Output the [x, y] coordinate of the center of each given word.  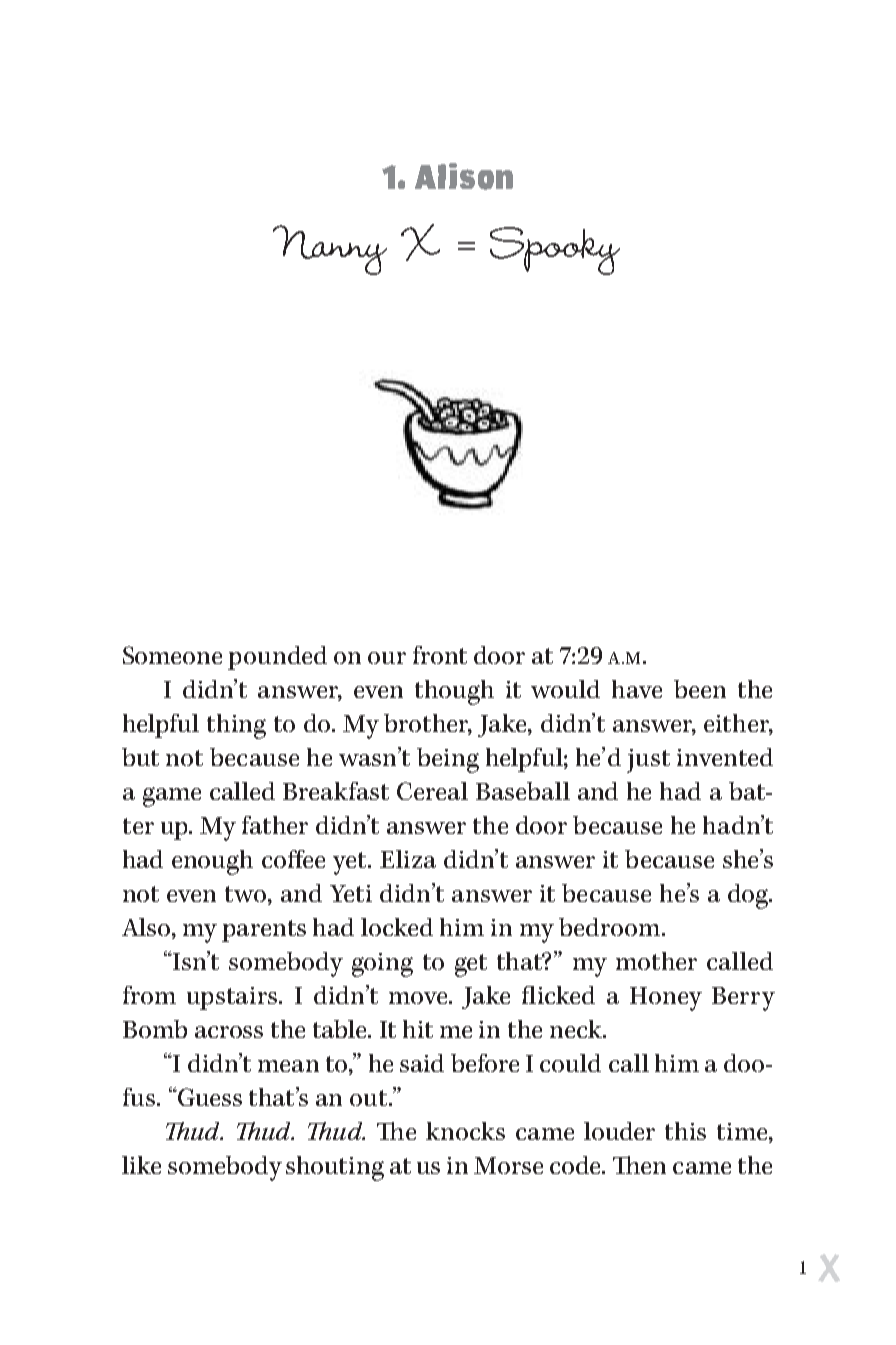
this [685, 1131]
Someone [172, 655]
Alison [464, 176]
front [440, 655]
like [141, 1165]
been [700, 689]
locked [397, 927]
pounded [277, 658]
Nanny [330, 250]
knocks [465, 1131]
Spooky [555, 251]
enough [212, 862]
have [637, 689]
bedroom [611, 927]
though [454, 692]
